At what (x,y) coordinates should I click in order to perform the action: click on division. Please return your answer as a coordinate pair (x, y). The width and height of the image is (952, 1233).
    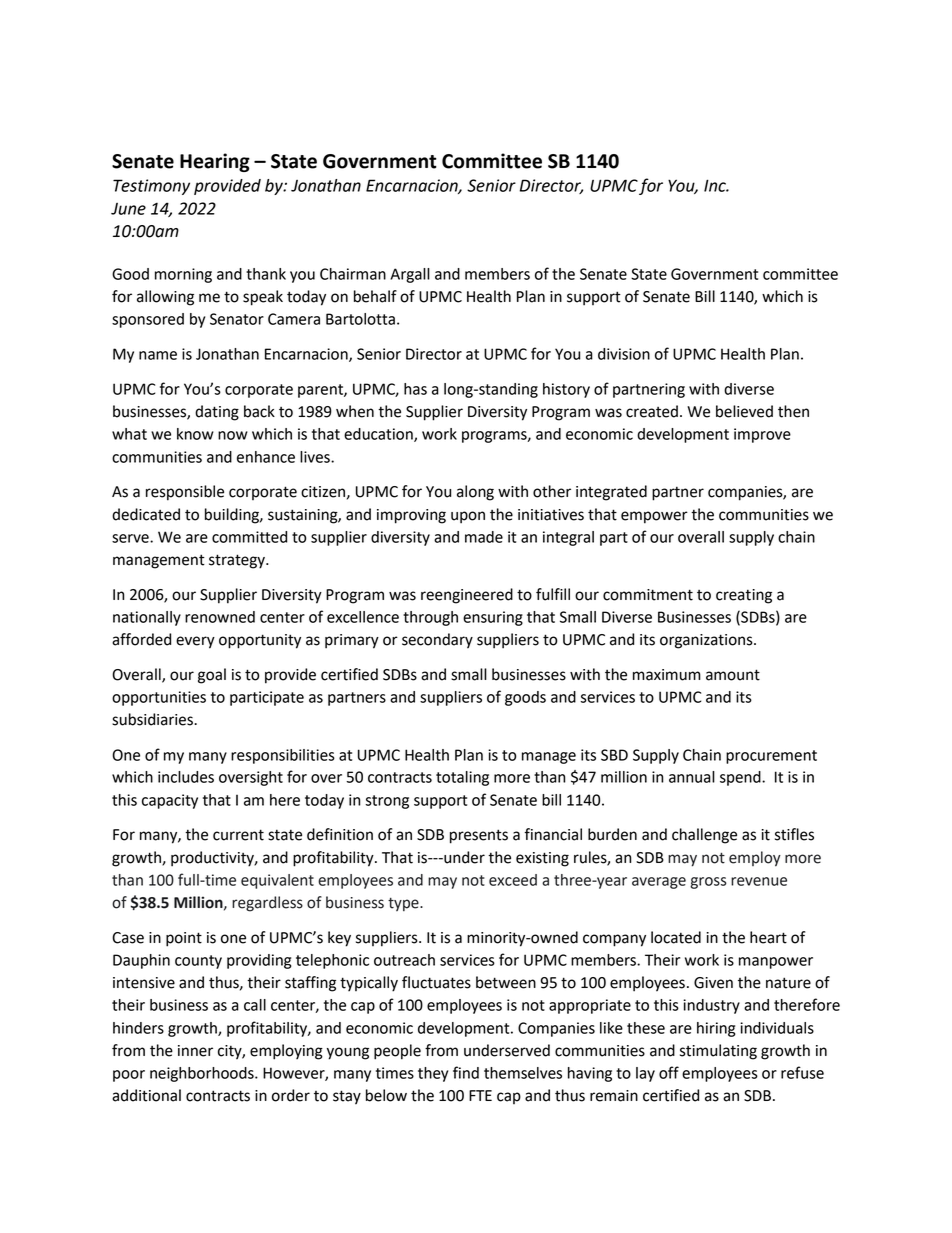
    Looking at the image, I should click on (624, 354).
